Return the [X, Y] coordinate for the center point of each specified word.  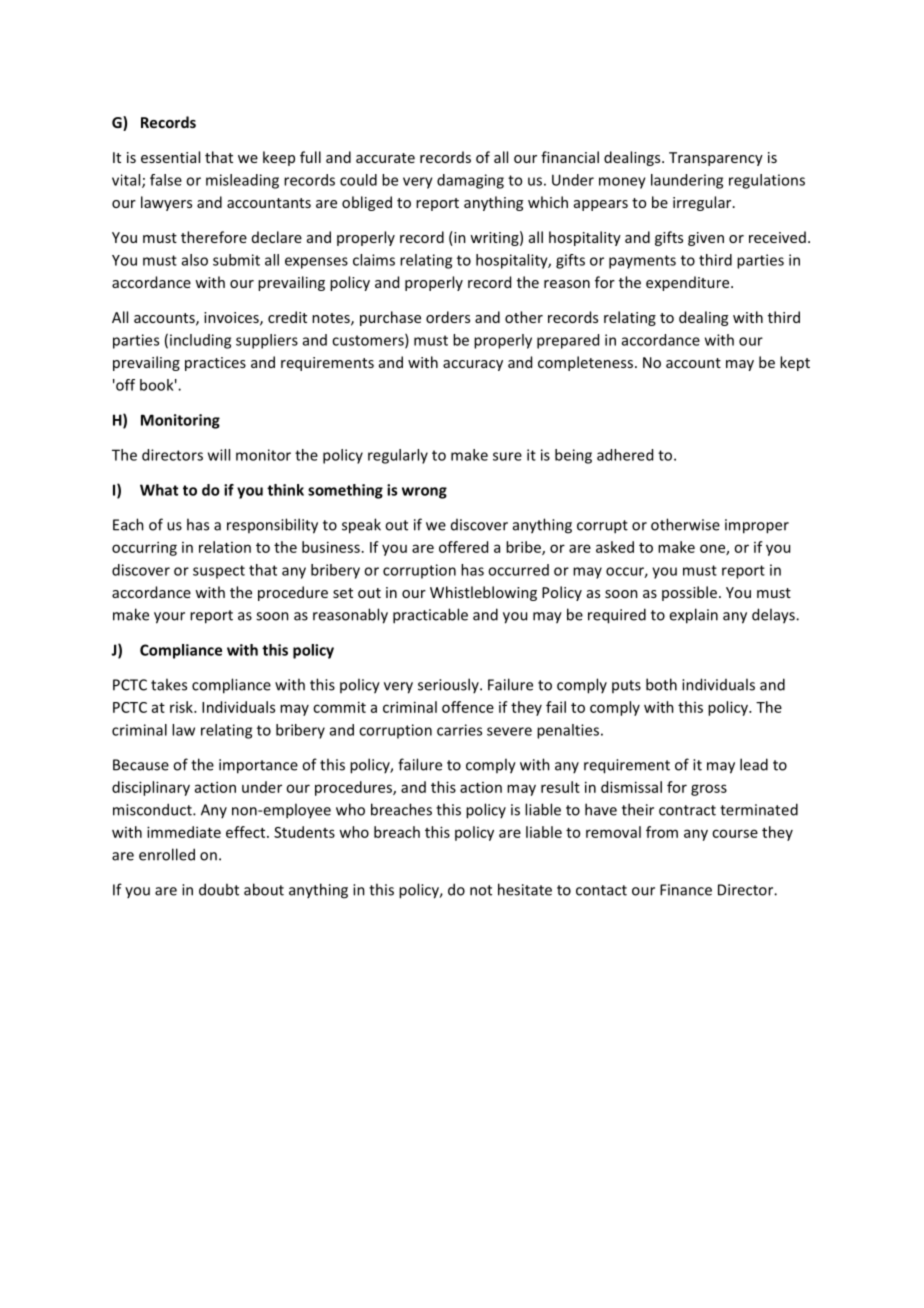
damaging [470, 181]
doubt [219, 889]
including [200, 341]
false [166, 180]
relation [225, 547]
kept [795, 363]
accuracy [473, 365]
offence [468, 707]
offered [463, 547]
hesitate [525, 889]
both [661, 684]
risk [182, 707]
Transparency [716, 159]
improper [757, 526]
